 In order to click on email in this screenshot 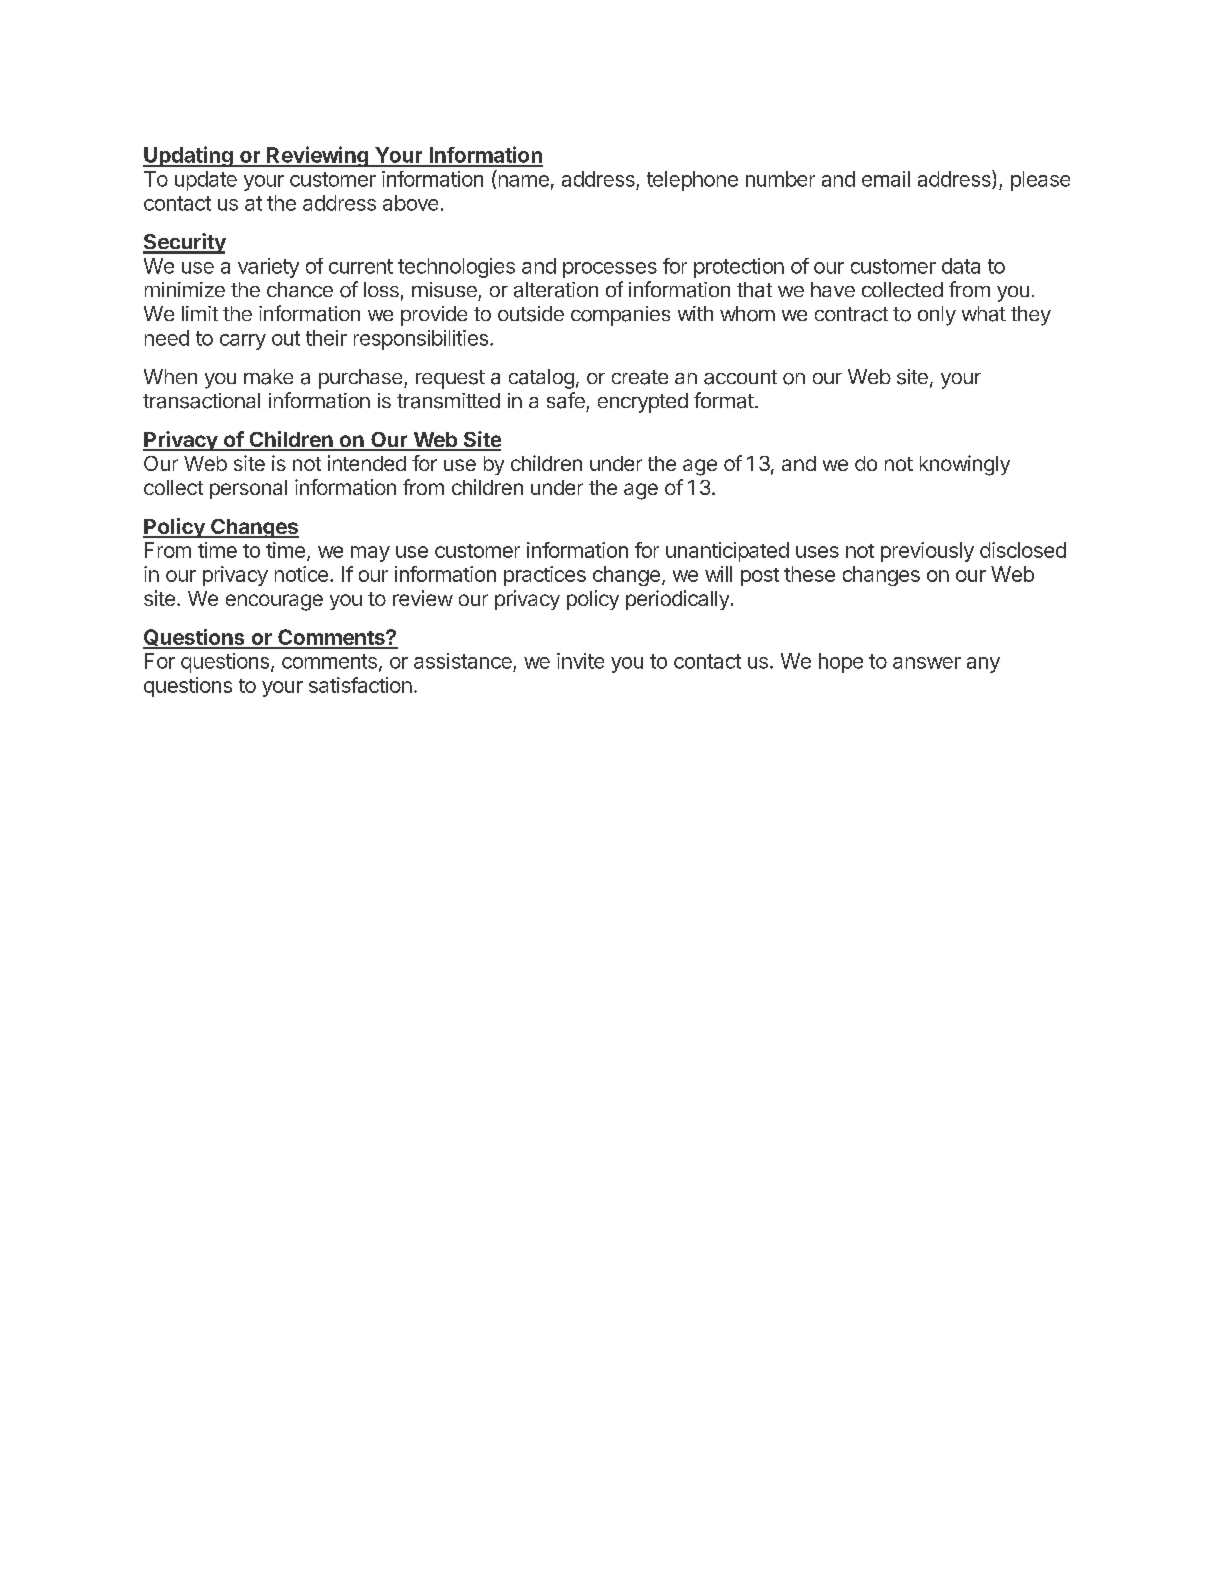, I will do `click(886, 179)`.
